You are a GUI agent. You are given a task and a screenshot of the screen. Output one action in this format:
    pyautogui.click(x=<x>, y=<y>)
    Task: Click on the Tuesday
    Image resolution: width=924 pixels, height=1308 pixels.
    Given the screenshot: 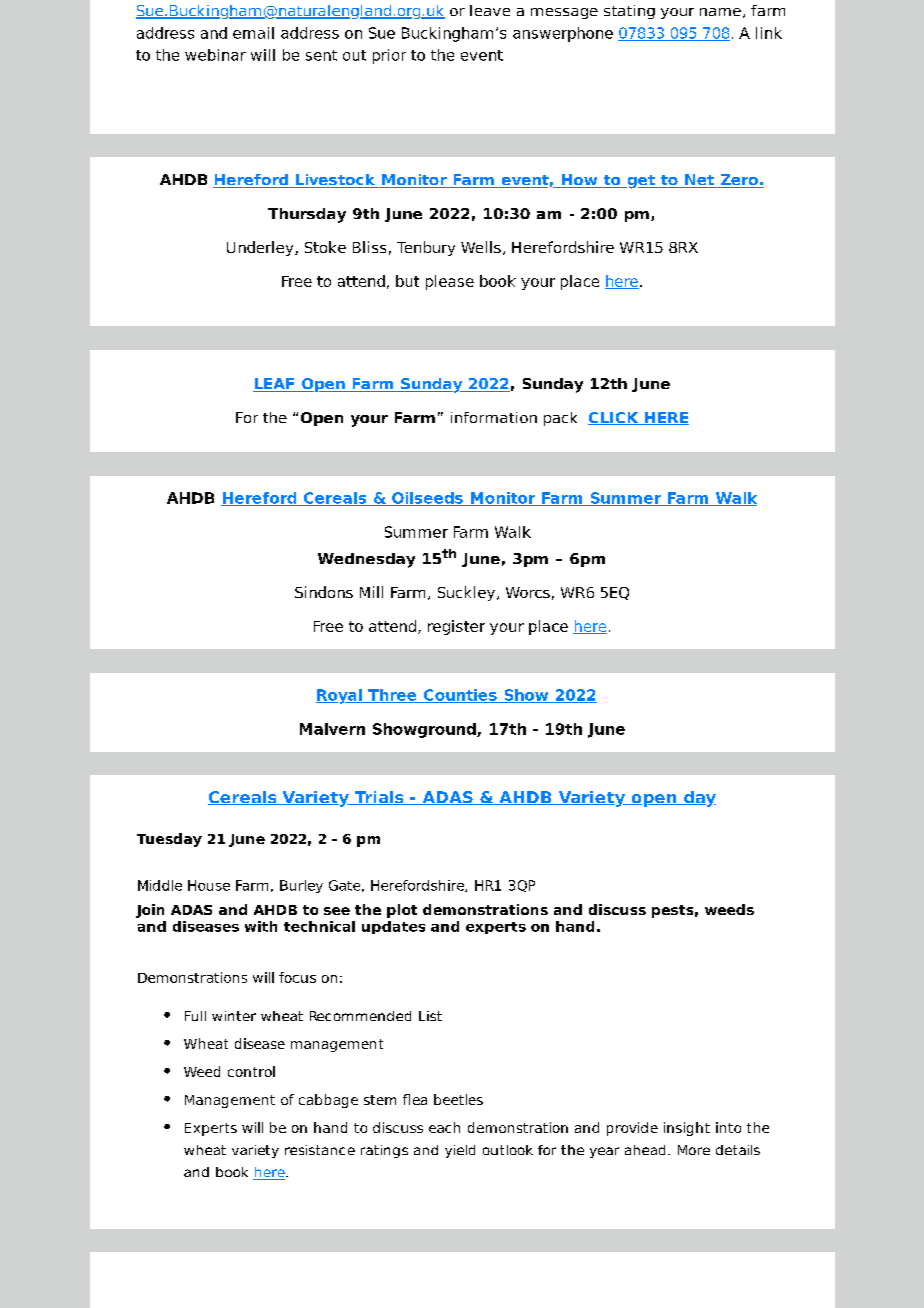 What is the action you would take?
    pyautogui.click(x=169, y=840)
